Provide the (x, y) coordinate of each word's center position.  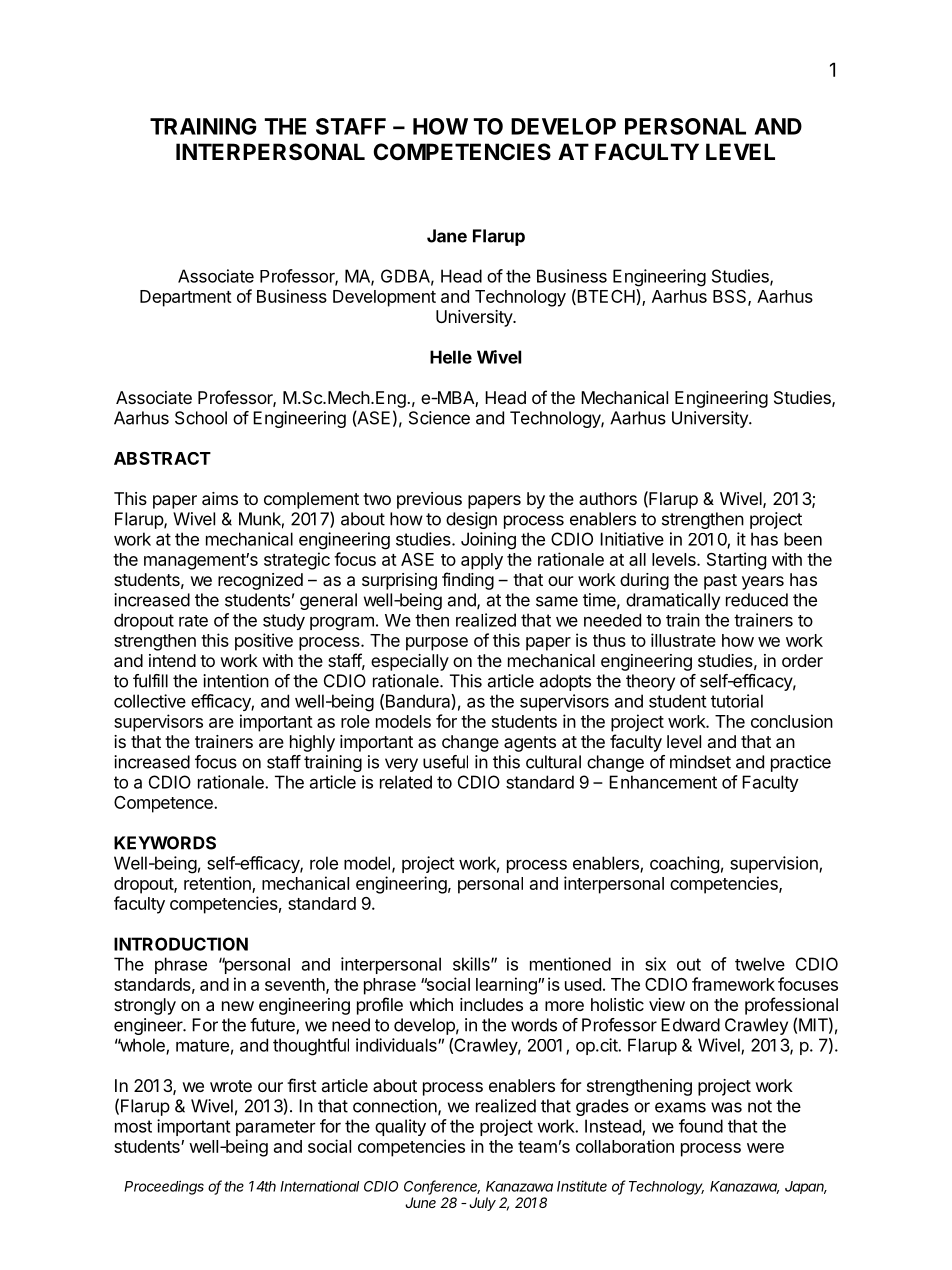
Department (186, 298)
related (406, 782)
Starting (736, 561)
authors (608, 498)
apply (482, 561)
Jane (447, 236)
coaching (684, 865)
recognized (260, 581)
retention (218, 884)
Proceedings (164, 1187)
